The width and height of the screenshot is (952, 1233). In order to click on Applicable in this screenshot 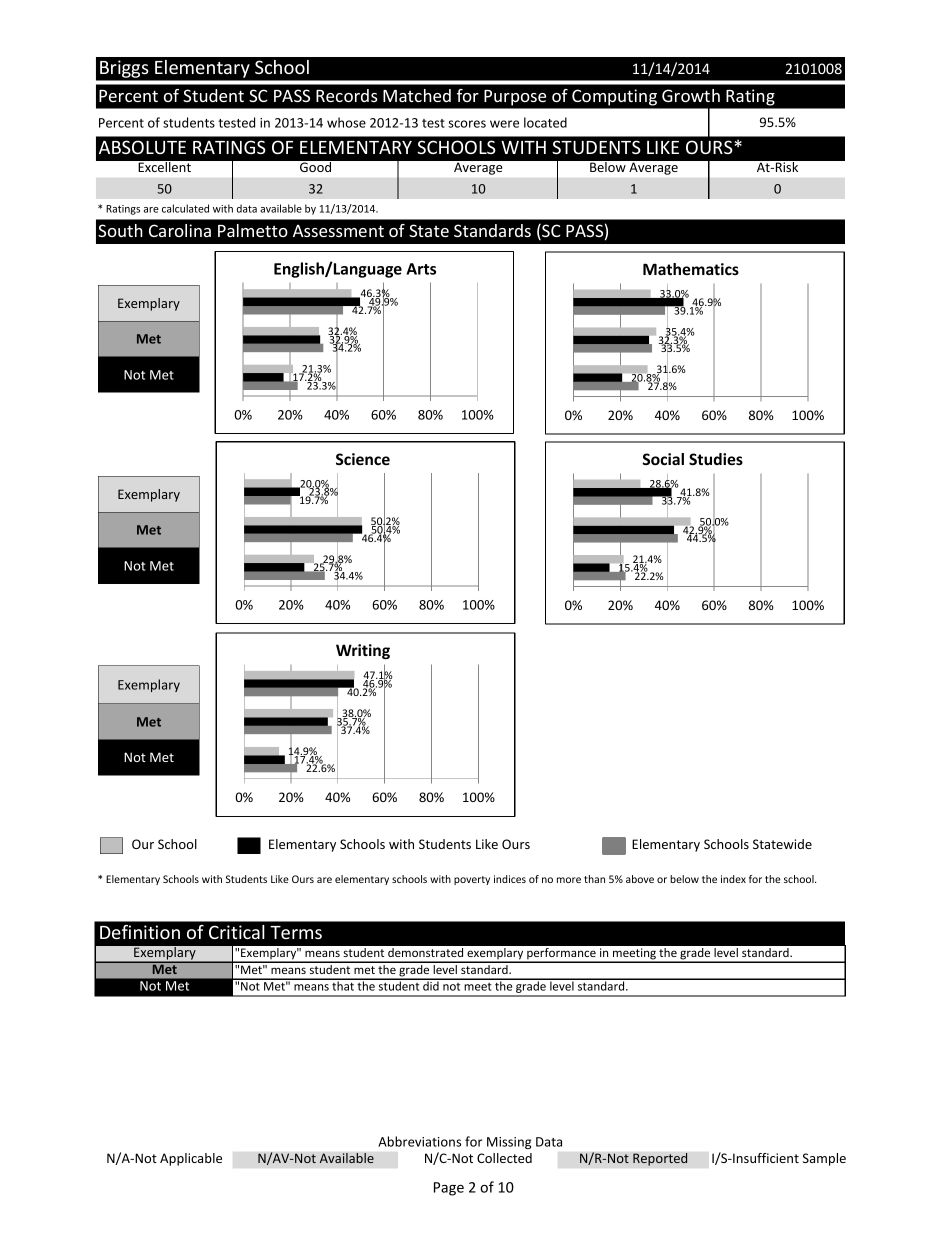, I will do `click(191, 1159)`.
